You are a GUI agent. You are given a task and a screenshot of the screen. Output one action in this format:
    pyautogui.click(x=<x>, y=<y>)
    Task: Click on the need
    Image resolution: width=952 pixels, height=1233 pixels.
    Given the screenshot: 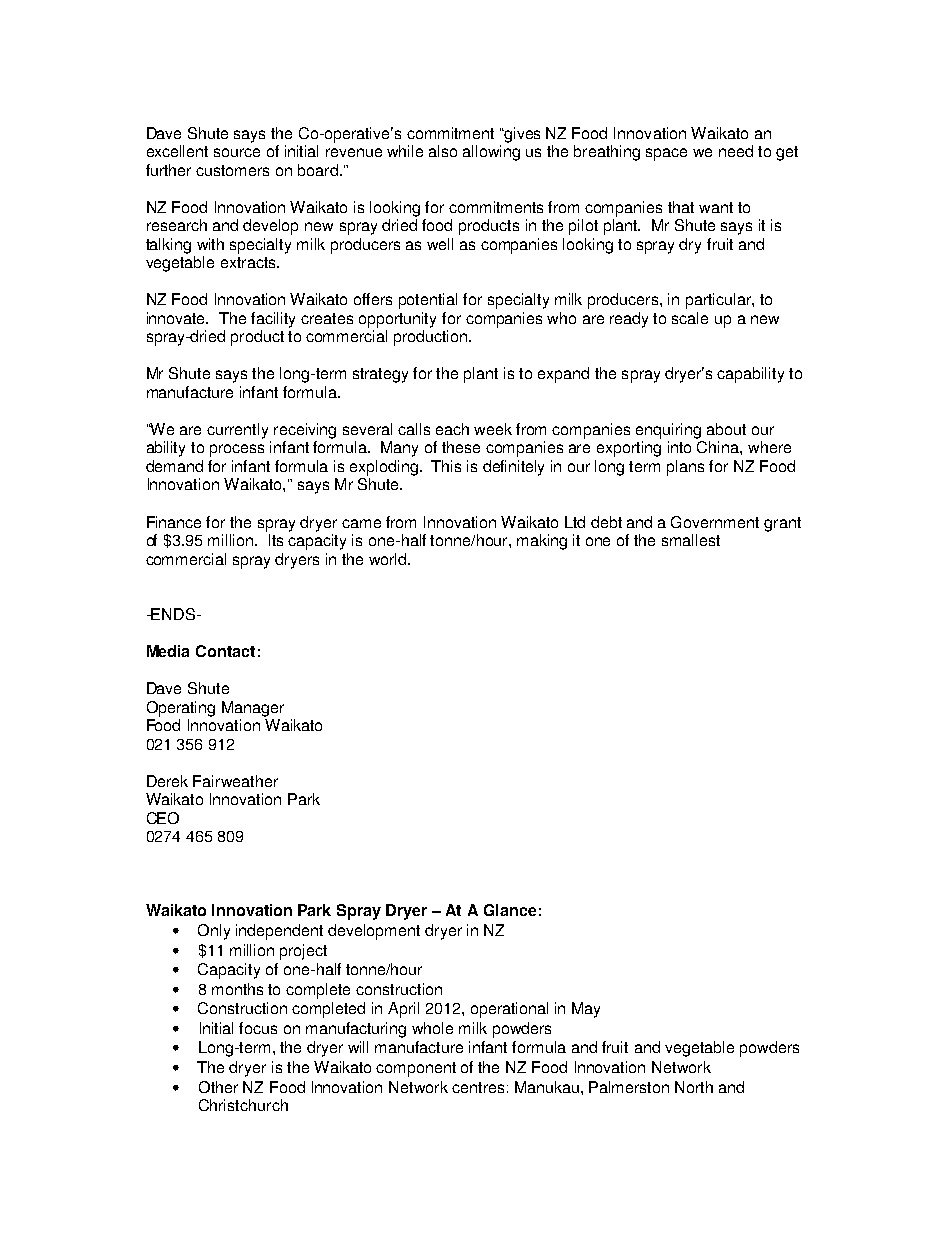 What is the action you would take?
    pyautogui.click(x=736, y=151)
